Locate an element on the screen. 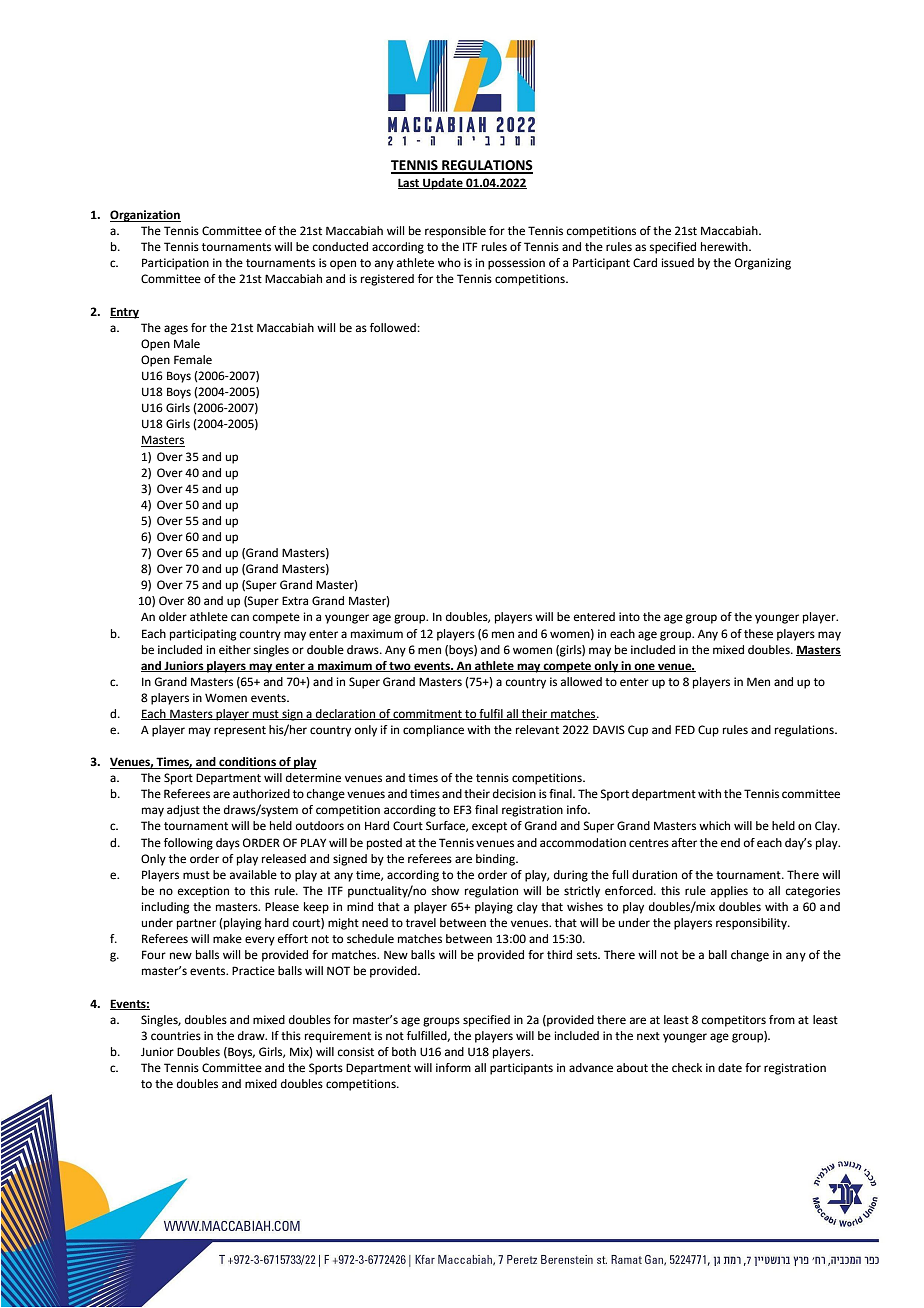 This screenshot has width=924, height=1308. responsible is located at coordinates (455, 232).
